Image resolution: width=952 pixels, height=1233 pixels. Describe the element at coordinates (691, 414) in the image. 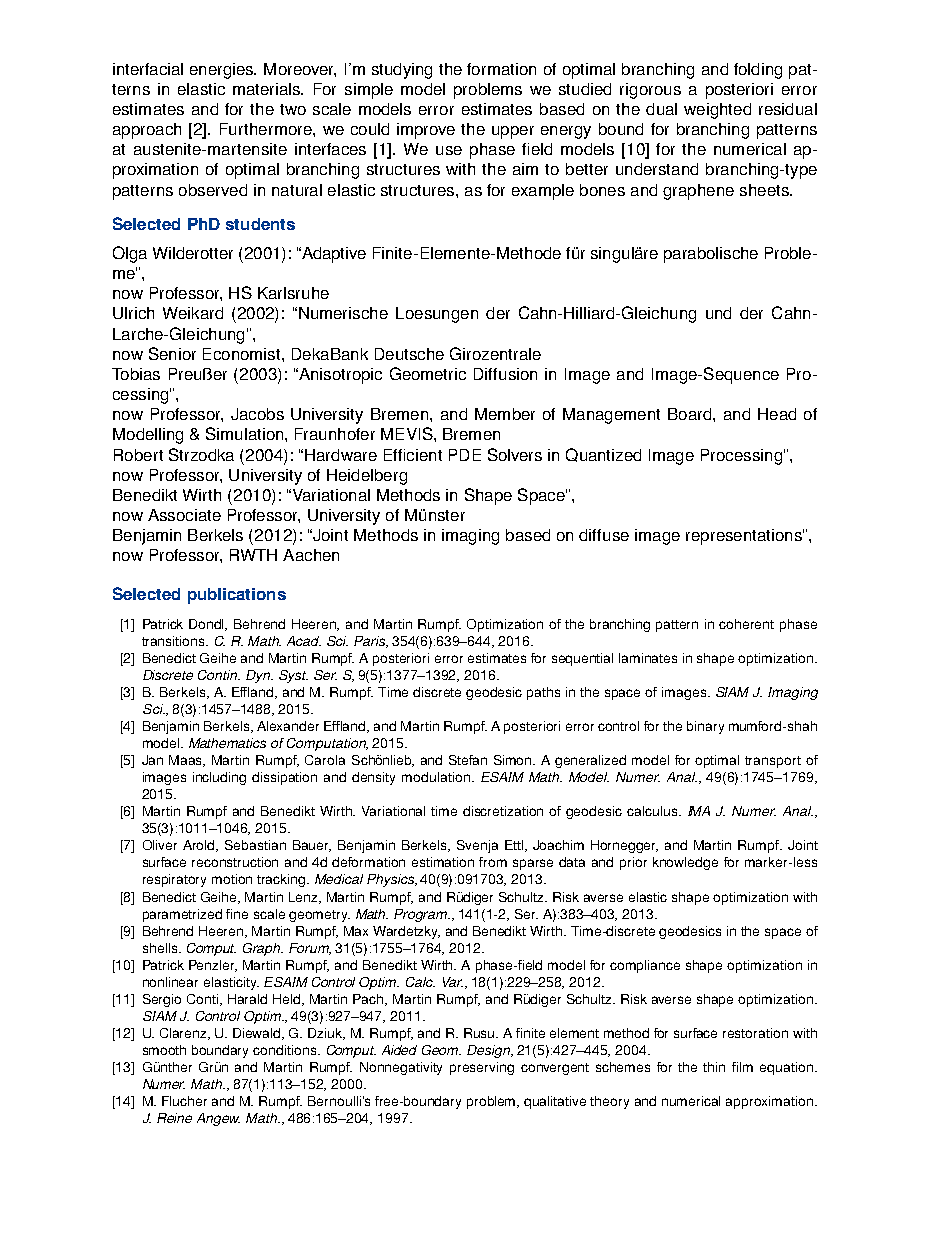

I see `Board` at that location.
